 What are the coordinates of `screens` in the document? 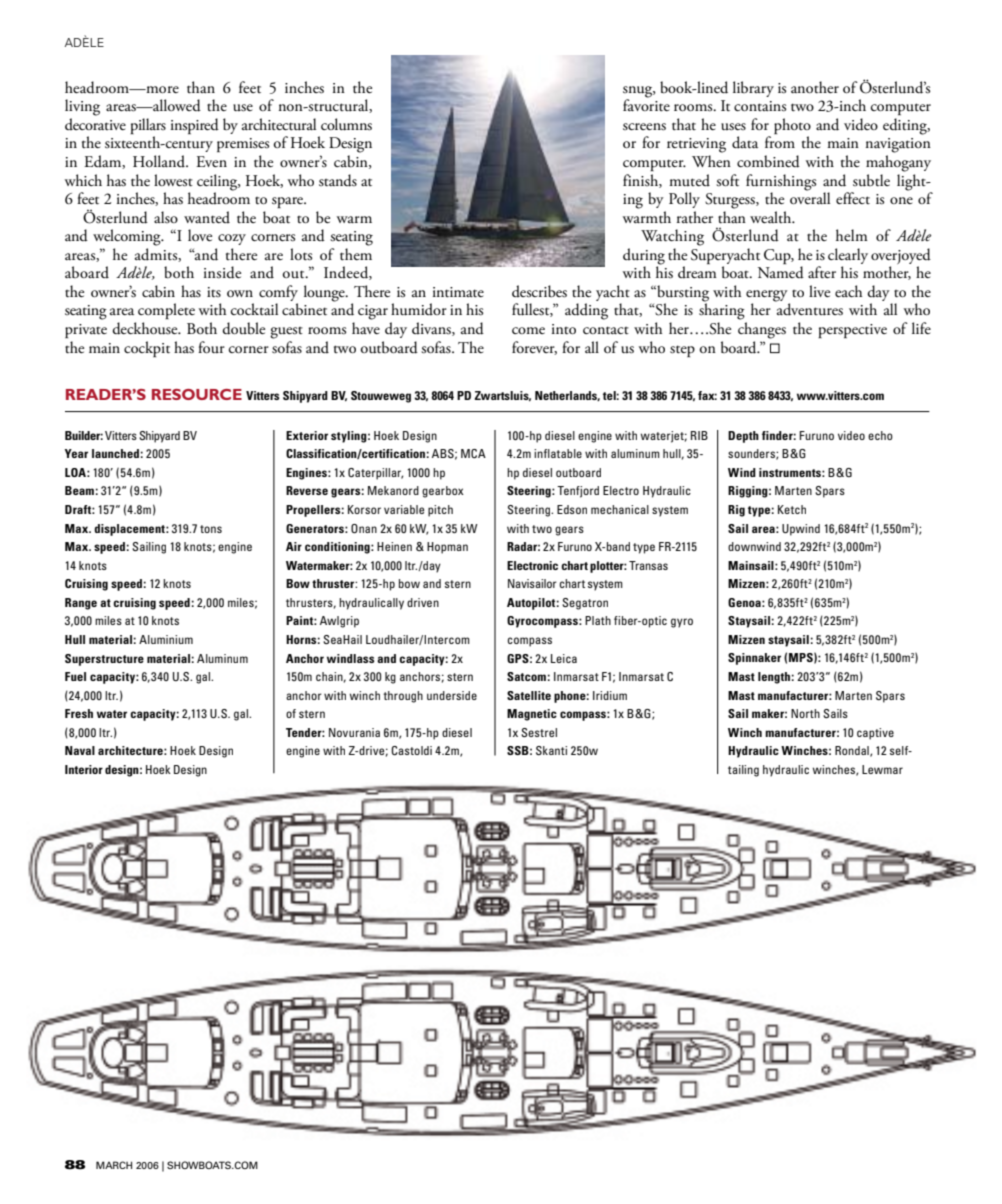 It's located at (644, 127).
